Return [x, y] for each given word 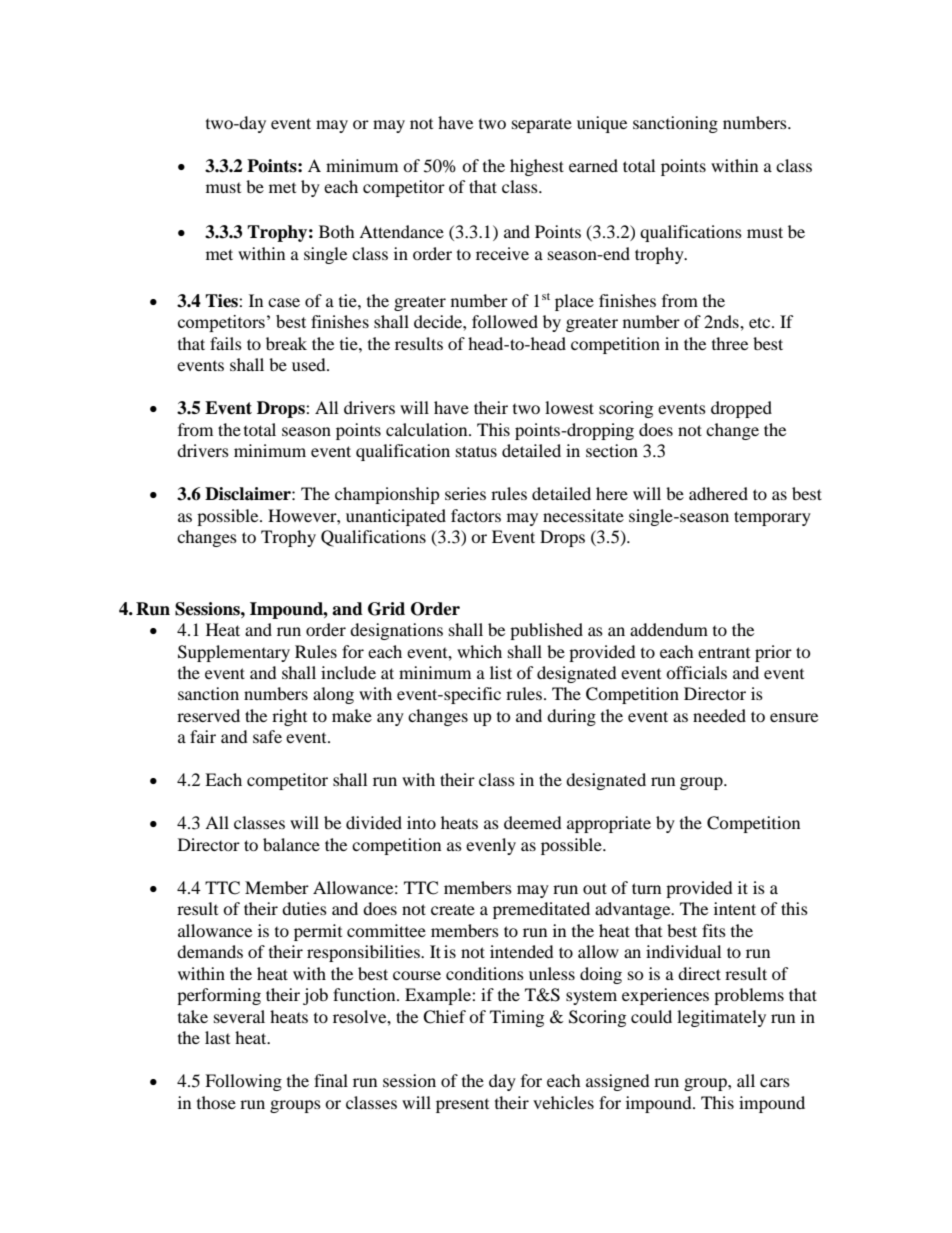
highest [537, 167]
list [501, 672]
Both [337, 231]
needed [719, 715]
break [286, 343]
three [730, 343]
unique [602, 124]
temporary [772, 518]
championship [387, 495]
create [453, 909]
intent [735, 908]
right [289, 717]
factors [476, 515]
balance [291, 844]
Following [243, 1082]
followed [505, 321]
